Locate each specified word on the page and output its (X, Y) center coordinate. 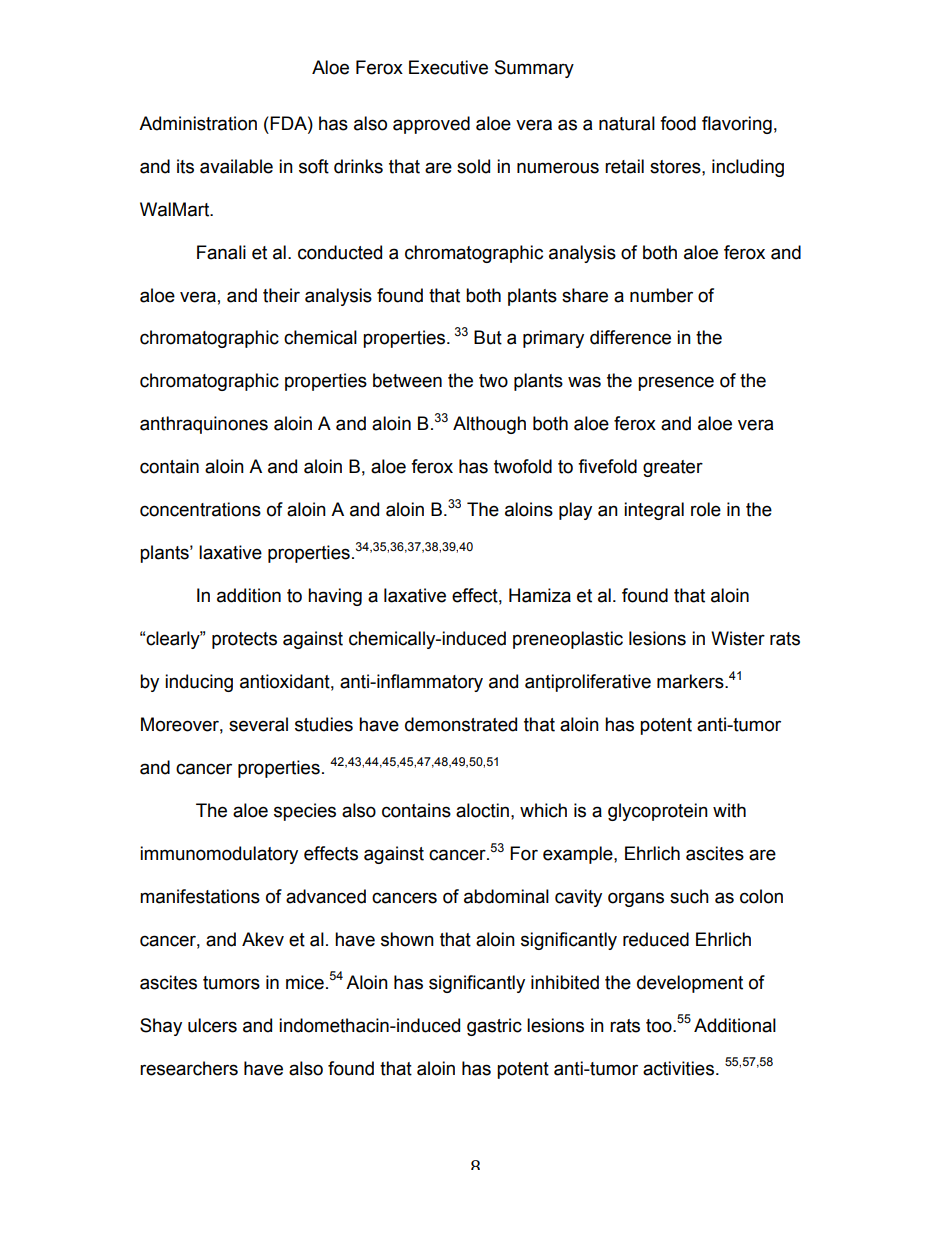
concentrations (200, 509)
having (335, 597)
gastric (494, 1027)
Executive (448, 67)
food (678, 123)
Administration (198, 123)
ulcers (212, 1025)
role (706, 509)
